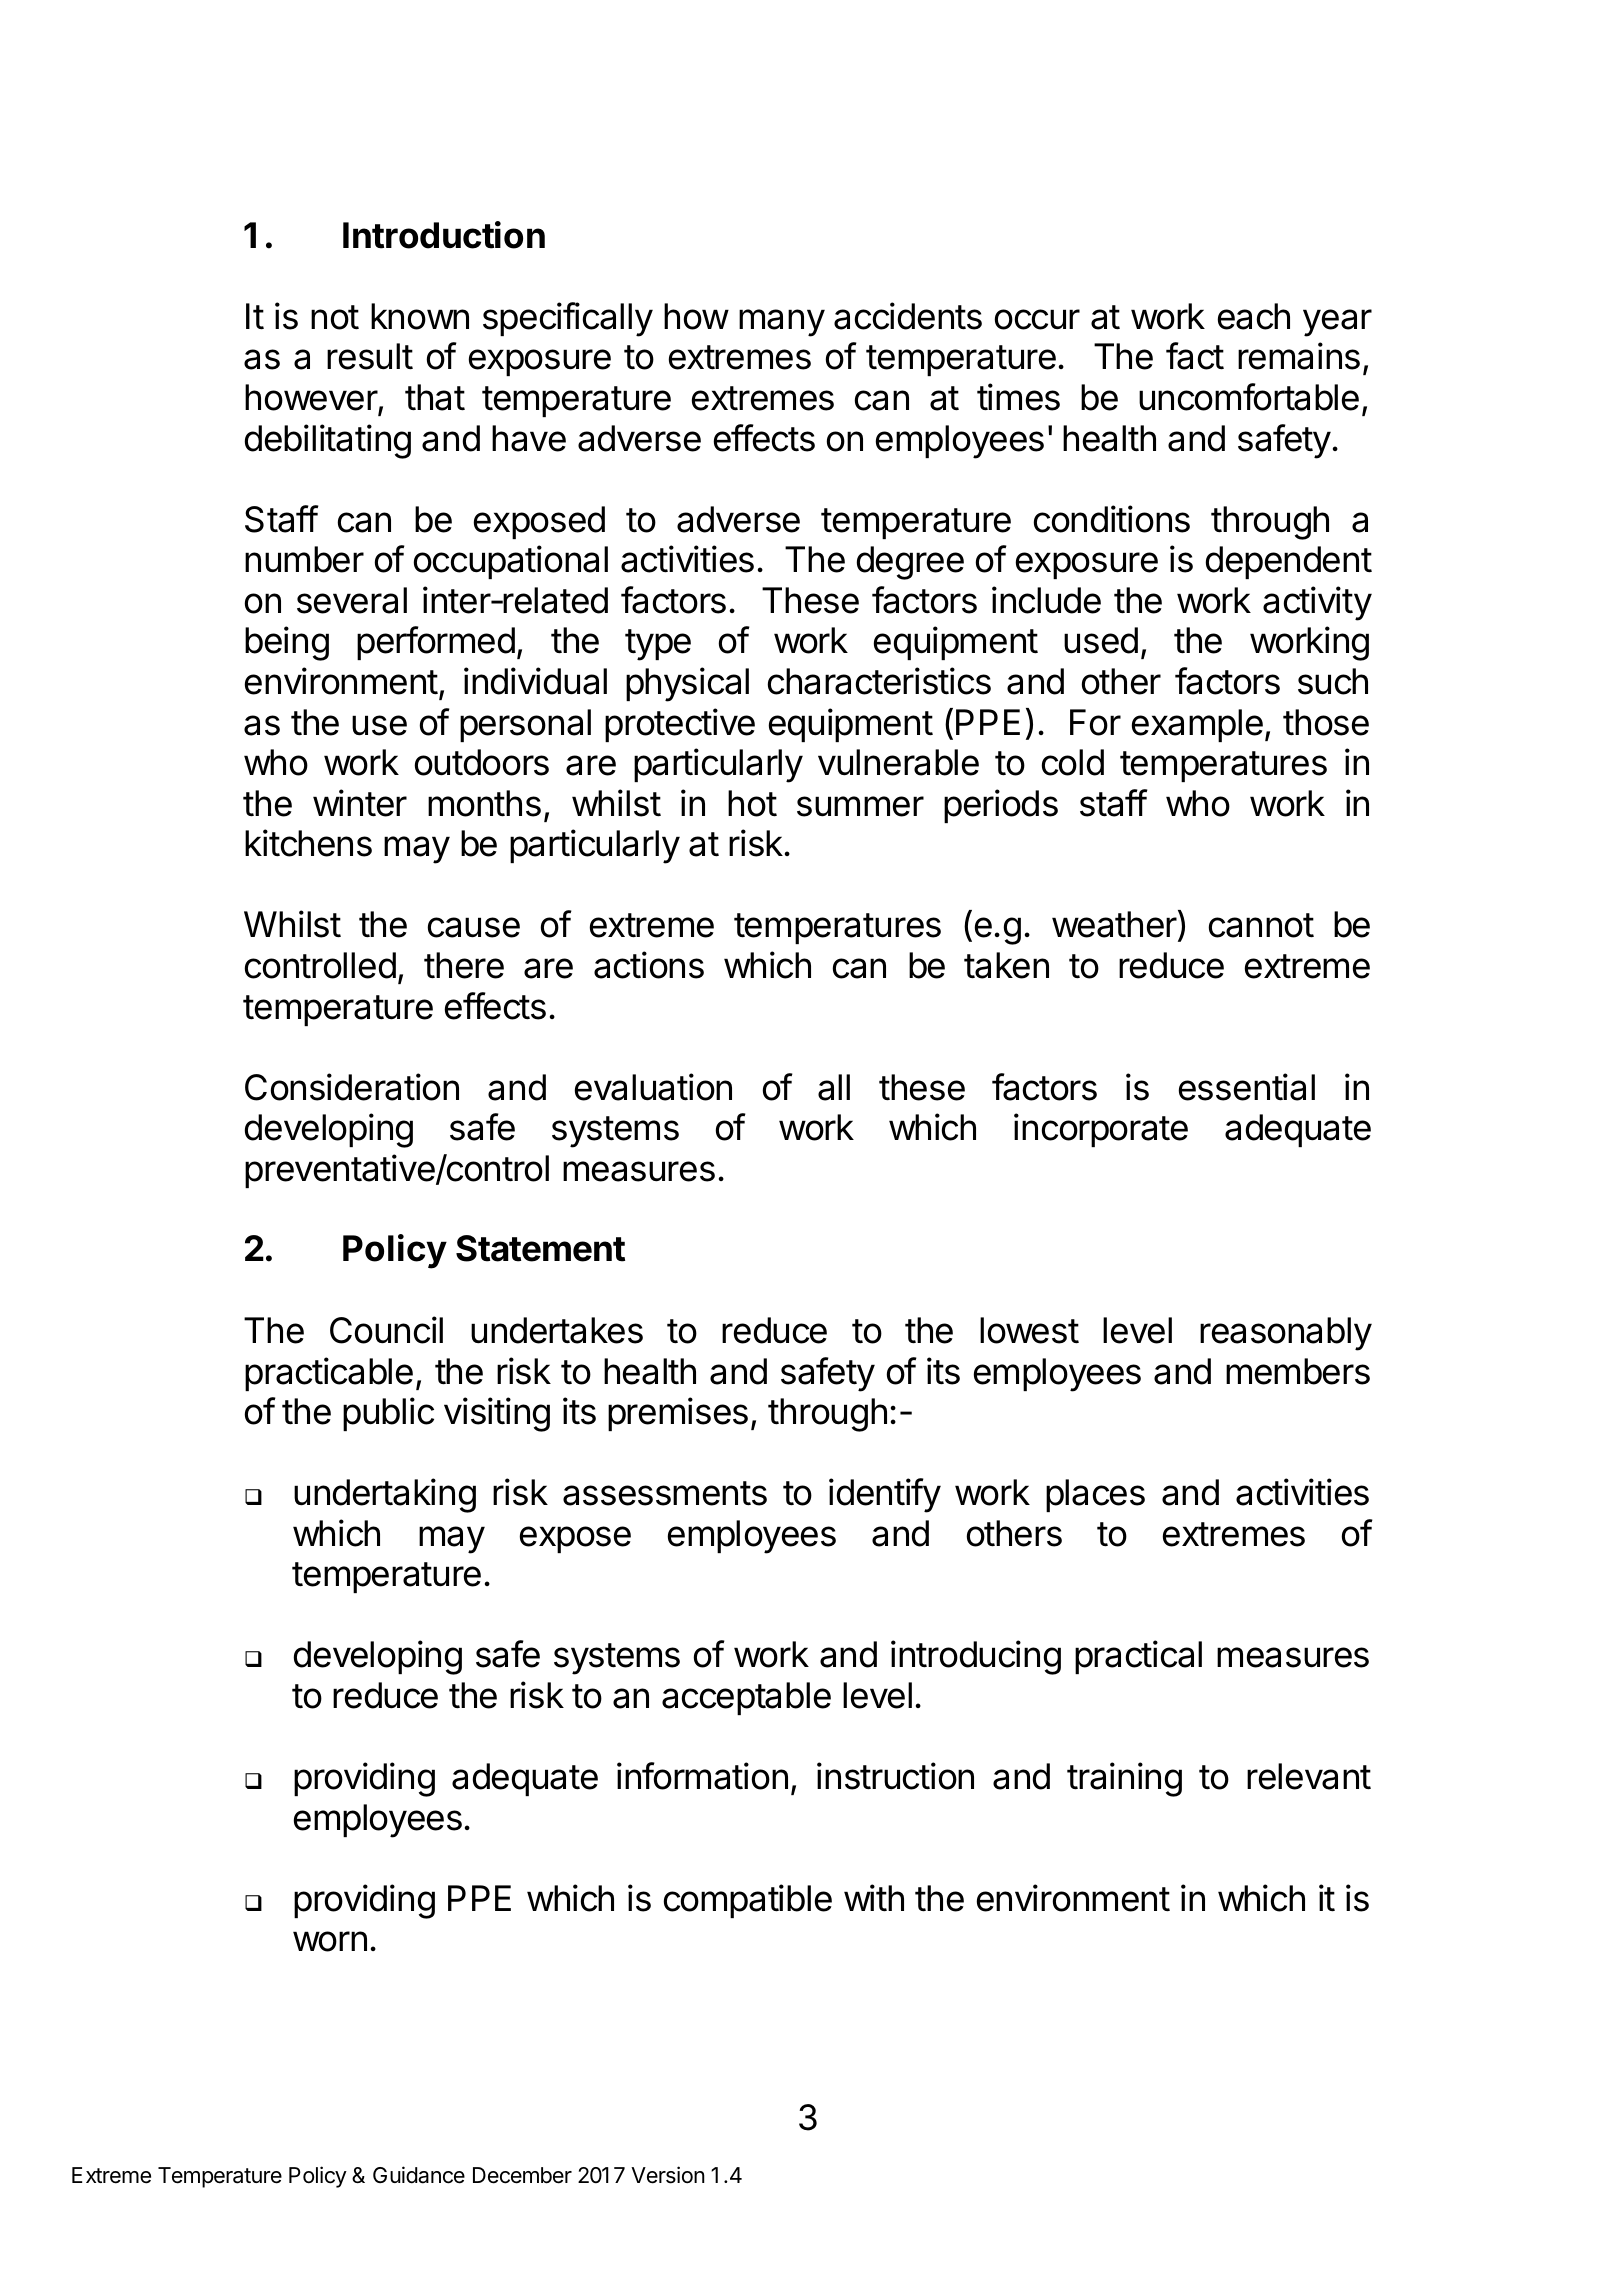 The height and width of the screenshot is (2284, 1615). Describe the element at coordinates (419, 2175) in the screenshot. I see `Guidance` at that location.
